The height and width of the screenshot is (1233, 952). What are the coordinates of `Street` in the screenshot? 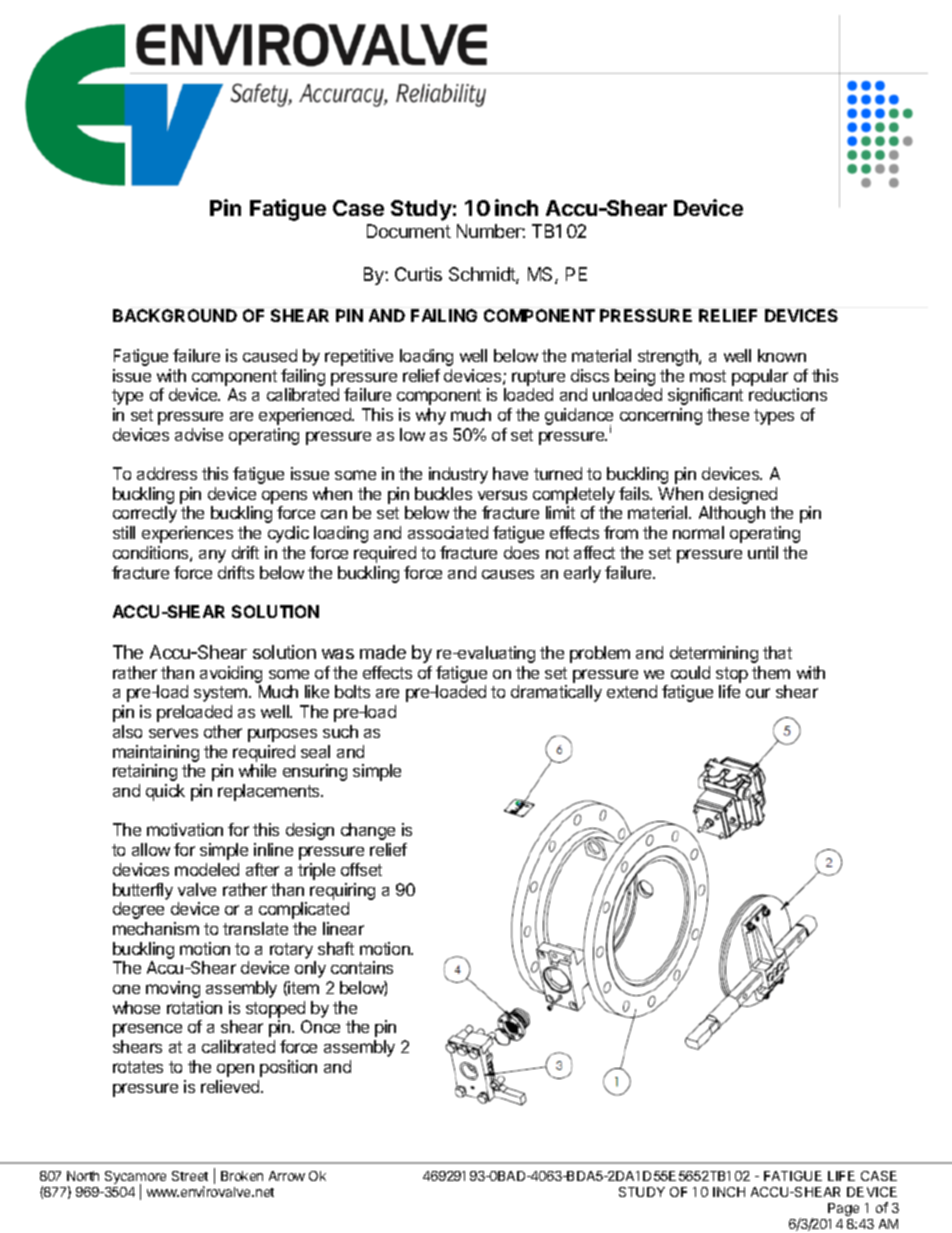 It's located at (190, 1176).
